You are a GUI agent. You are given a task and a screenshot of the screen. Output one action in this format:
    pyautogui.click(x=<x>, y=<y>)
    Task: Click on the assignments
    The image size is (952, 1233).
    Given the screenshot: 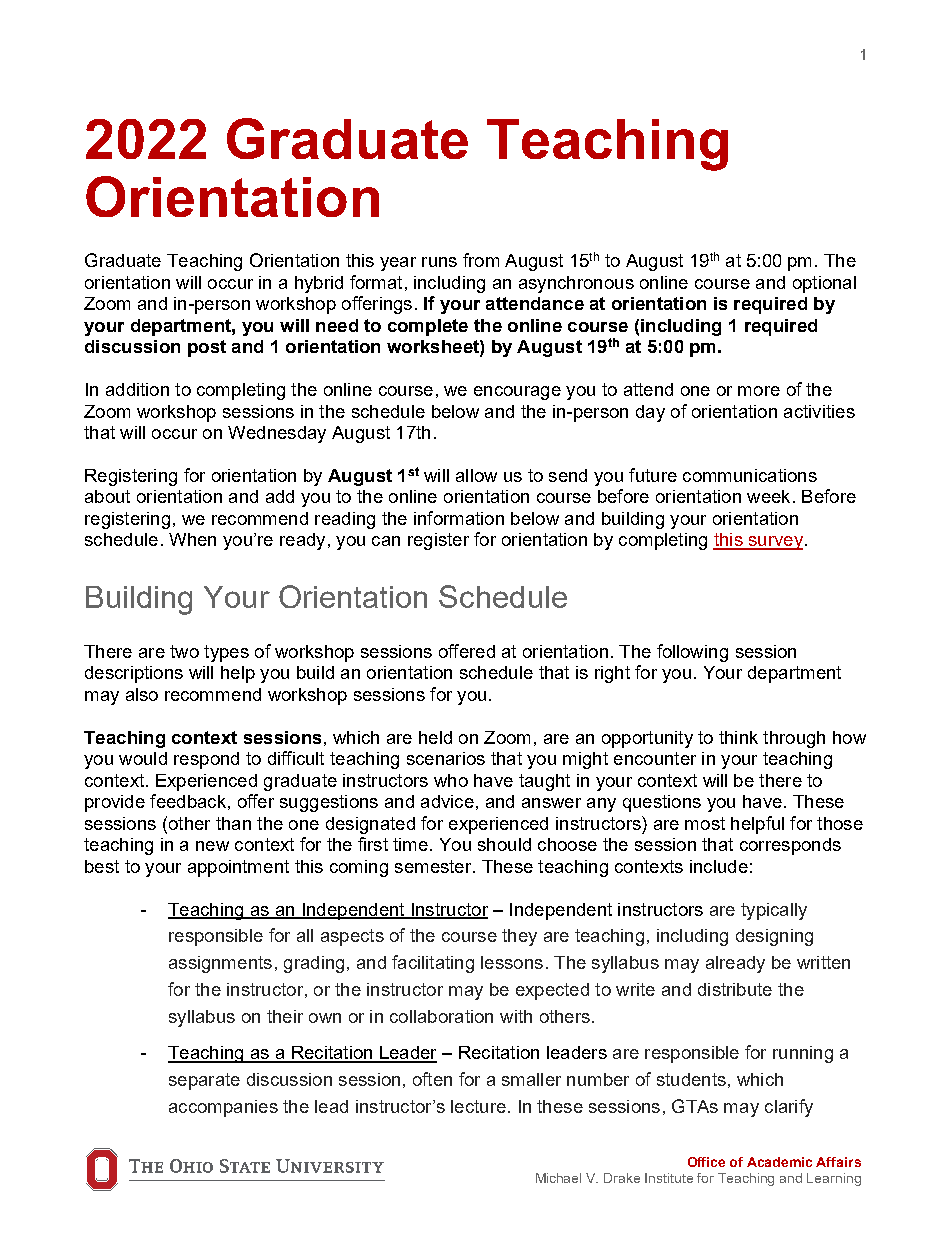 What is the action you would take?
    pyautogui.click(x=220, y=964)
